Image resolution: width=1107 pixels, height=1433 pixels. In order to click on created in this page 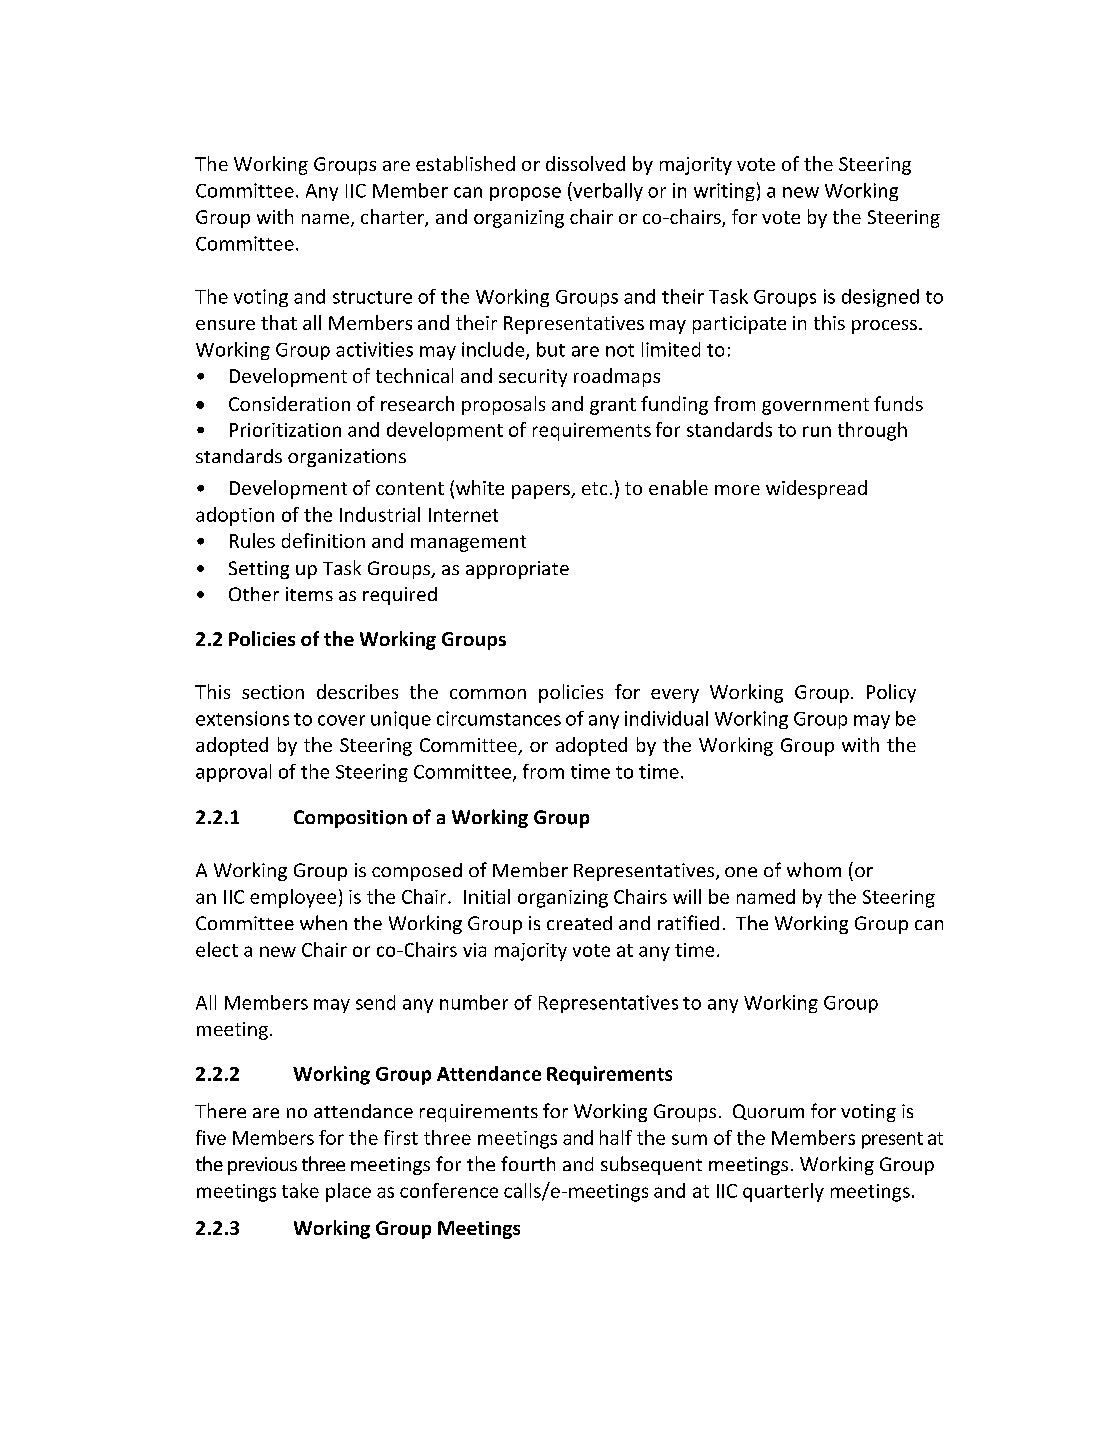, I will do `click(579, 923)`.
